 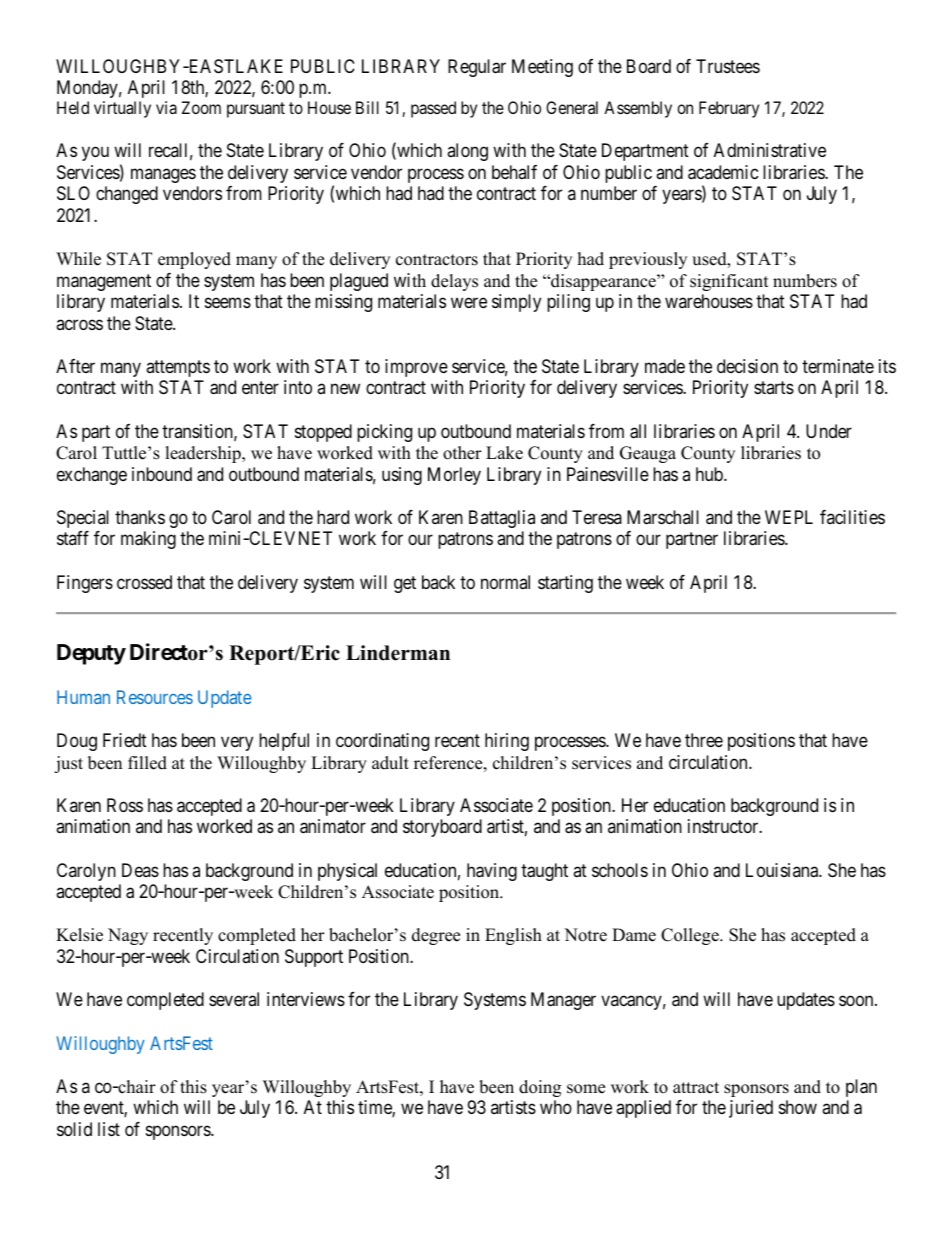 I want to click on doing, so click(x=540, y=1088).
